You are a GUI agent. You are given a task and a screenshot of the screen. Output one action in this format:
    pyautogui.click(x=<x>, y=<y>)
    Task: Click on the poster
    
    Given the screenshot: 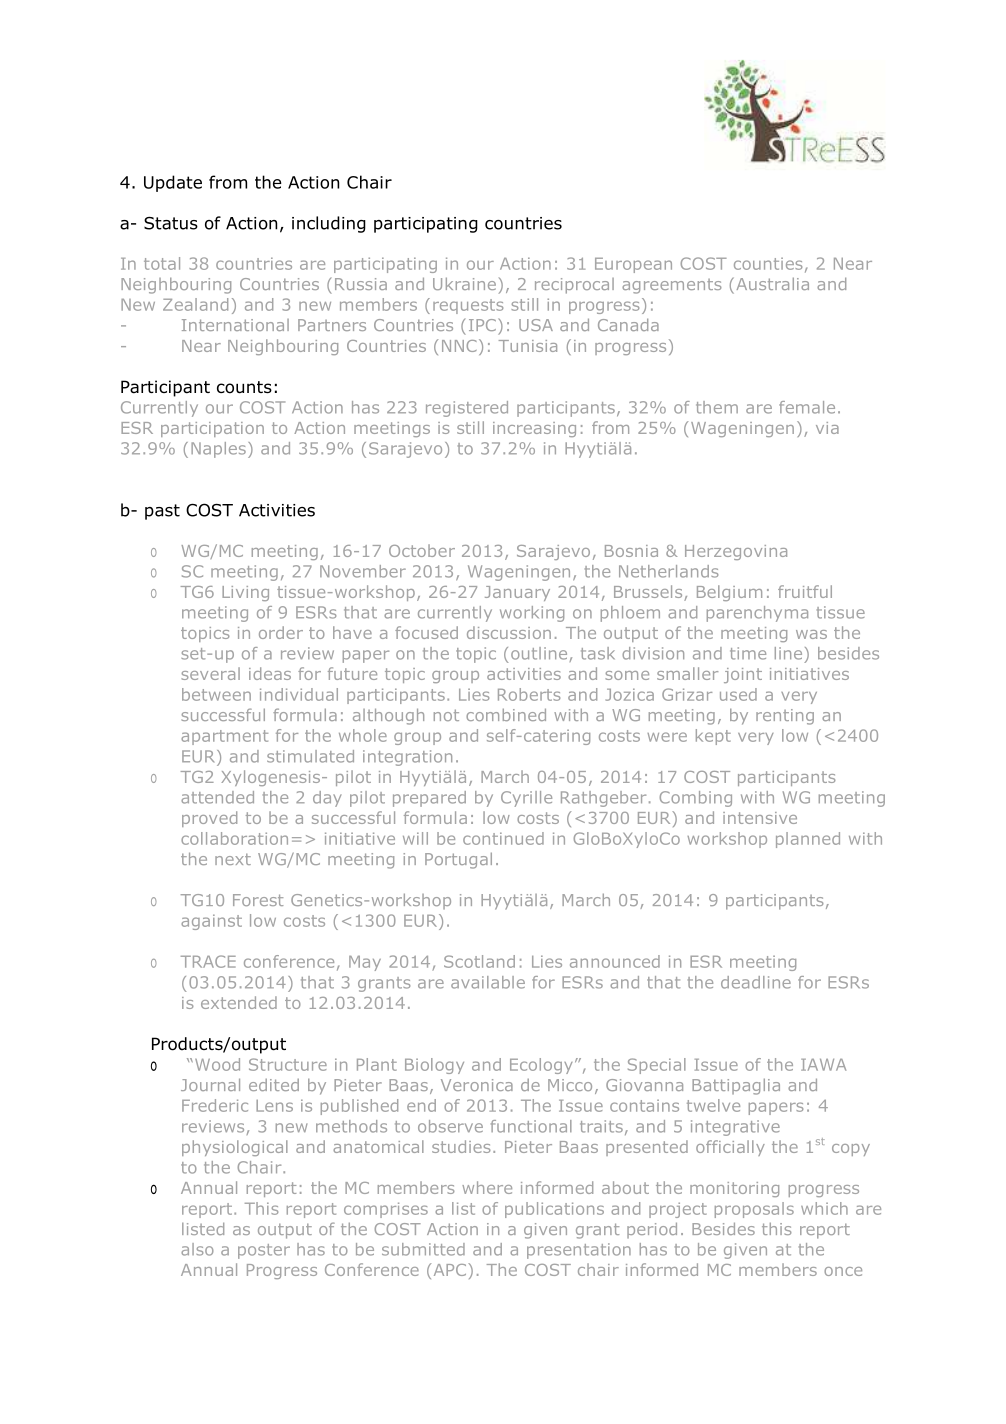 What is the action you would take?
    pyautogui.click(x=264, y=1251)
